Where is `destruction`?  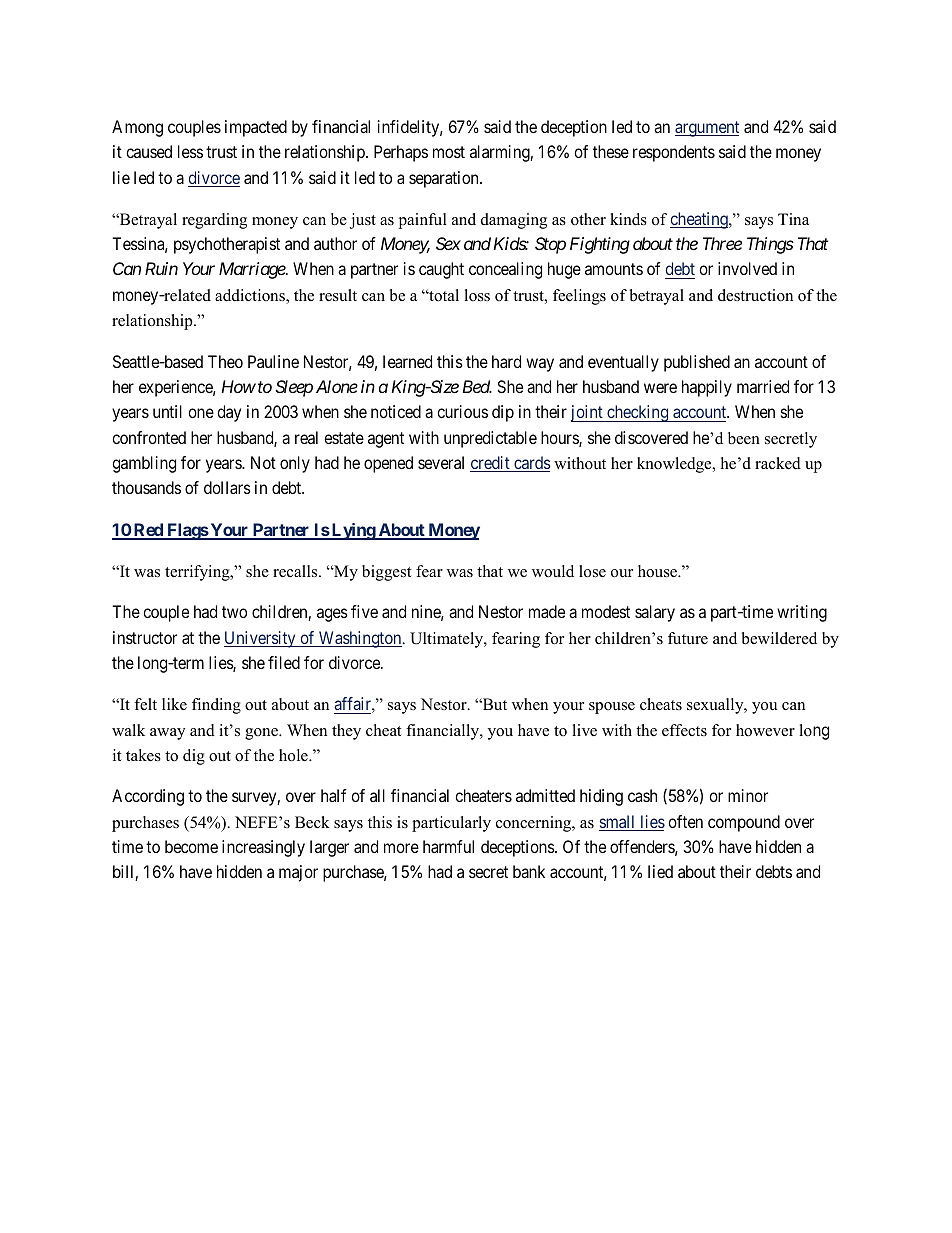 destruction is located at coordinates (755, 295).
